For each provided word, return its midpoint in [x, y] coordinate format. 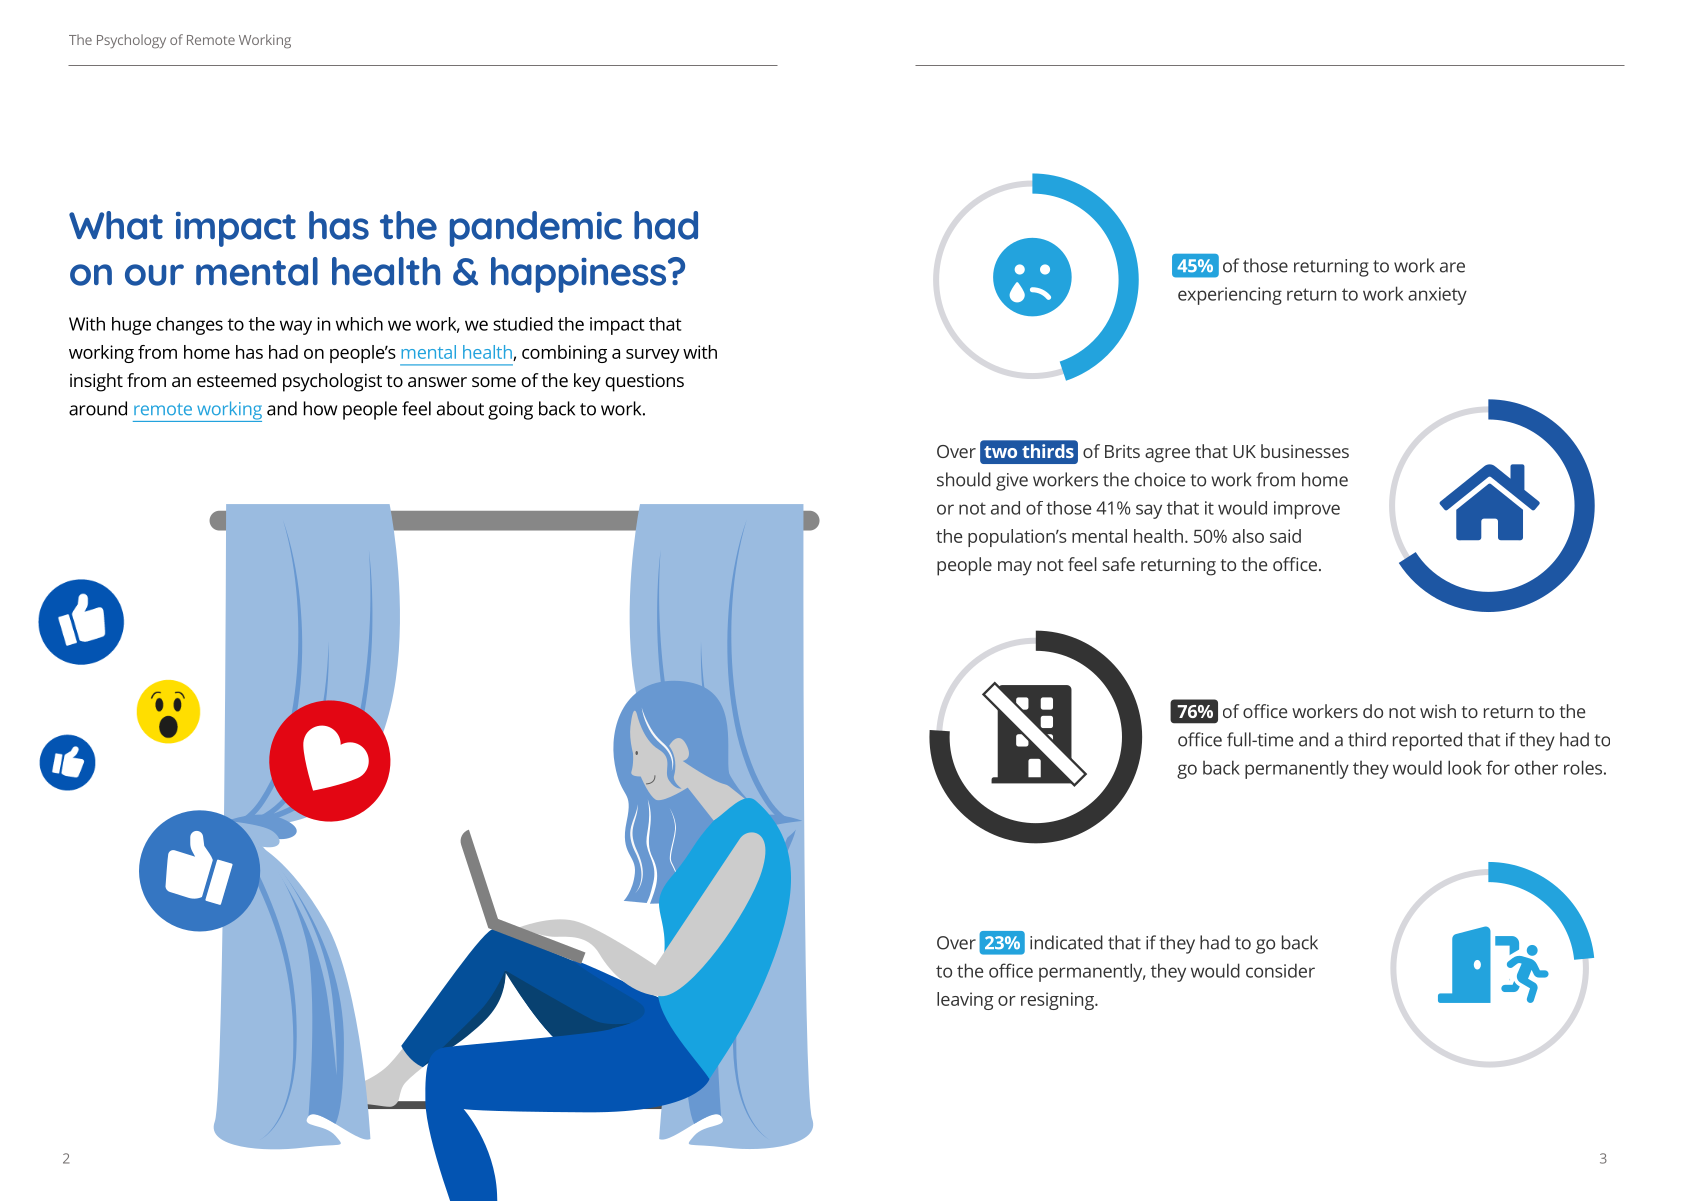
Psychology [131, 41]
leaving [965, 1001]
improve [1307, 510]
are [1452, 267]
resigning [1058, 1001]
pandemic [536, 229]
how [320, 408]
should [964, 479]
